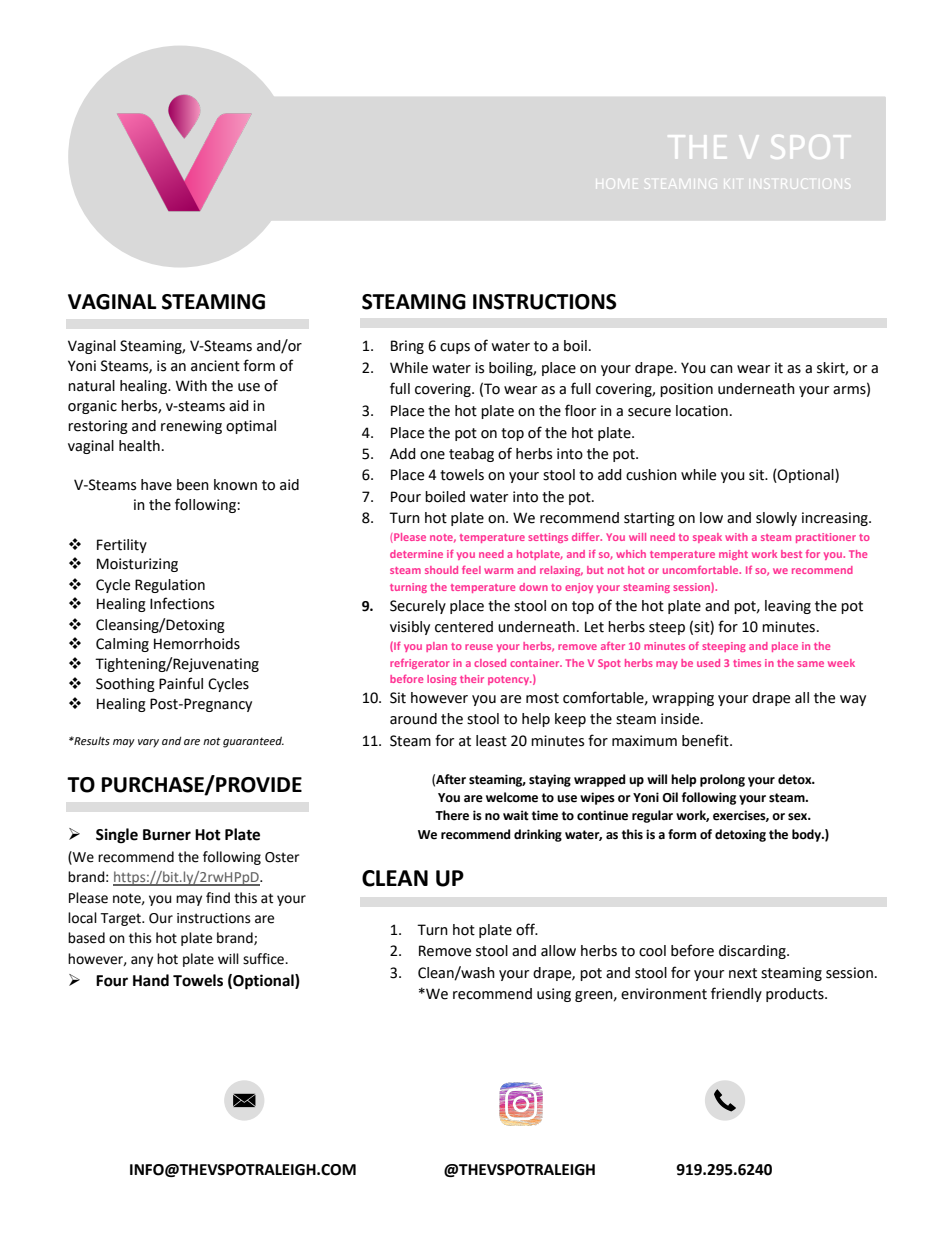 This image has height=1233, width=952. Describe the element at coordinates (215, 366) in the image. I see `ancient` at that location.
